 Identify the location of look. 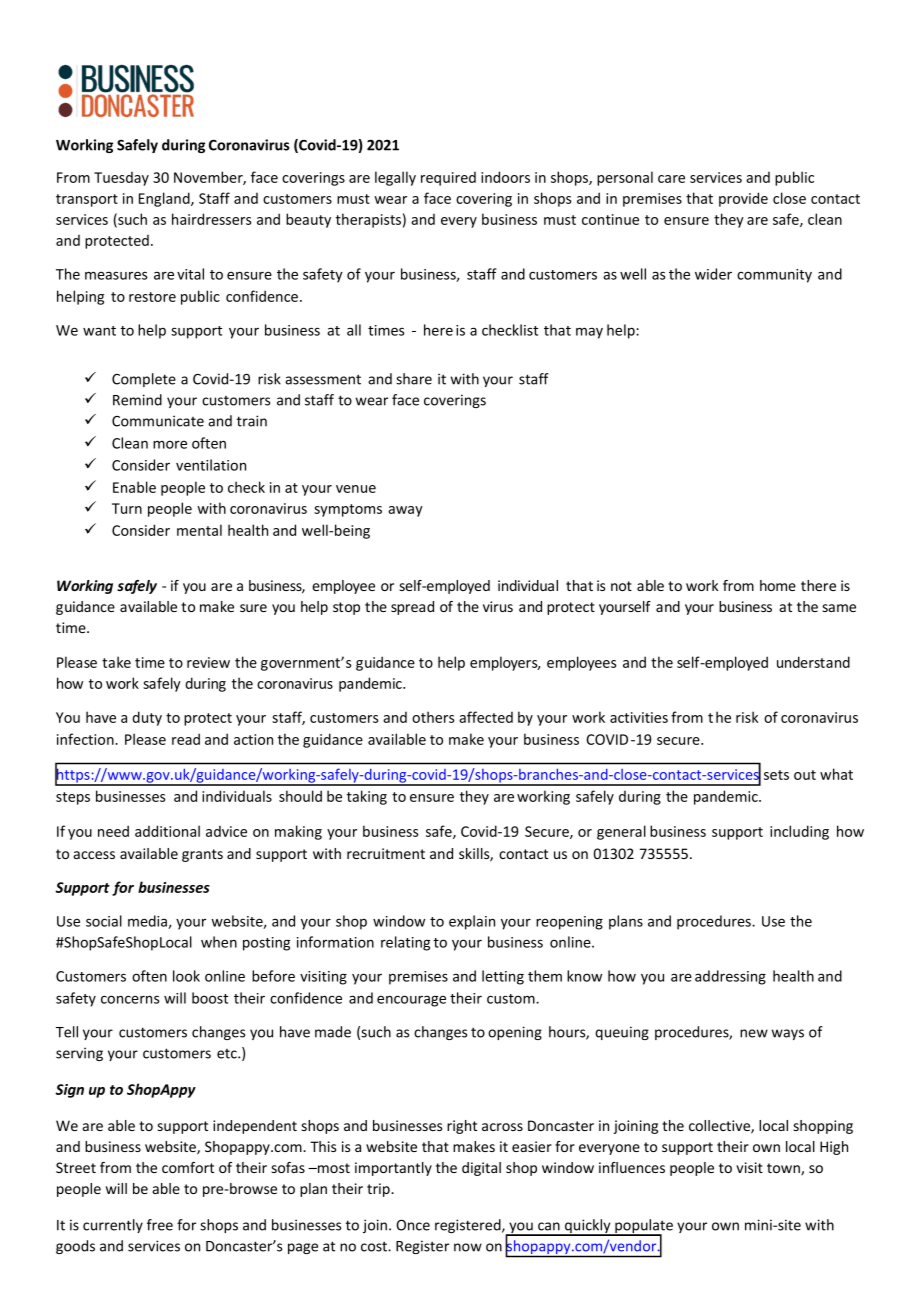
(186, 976).
